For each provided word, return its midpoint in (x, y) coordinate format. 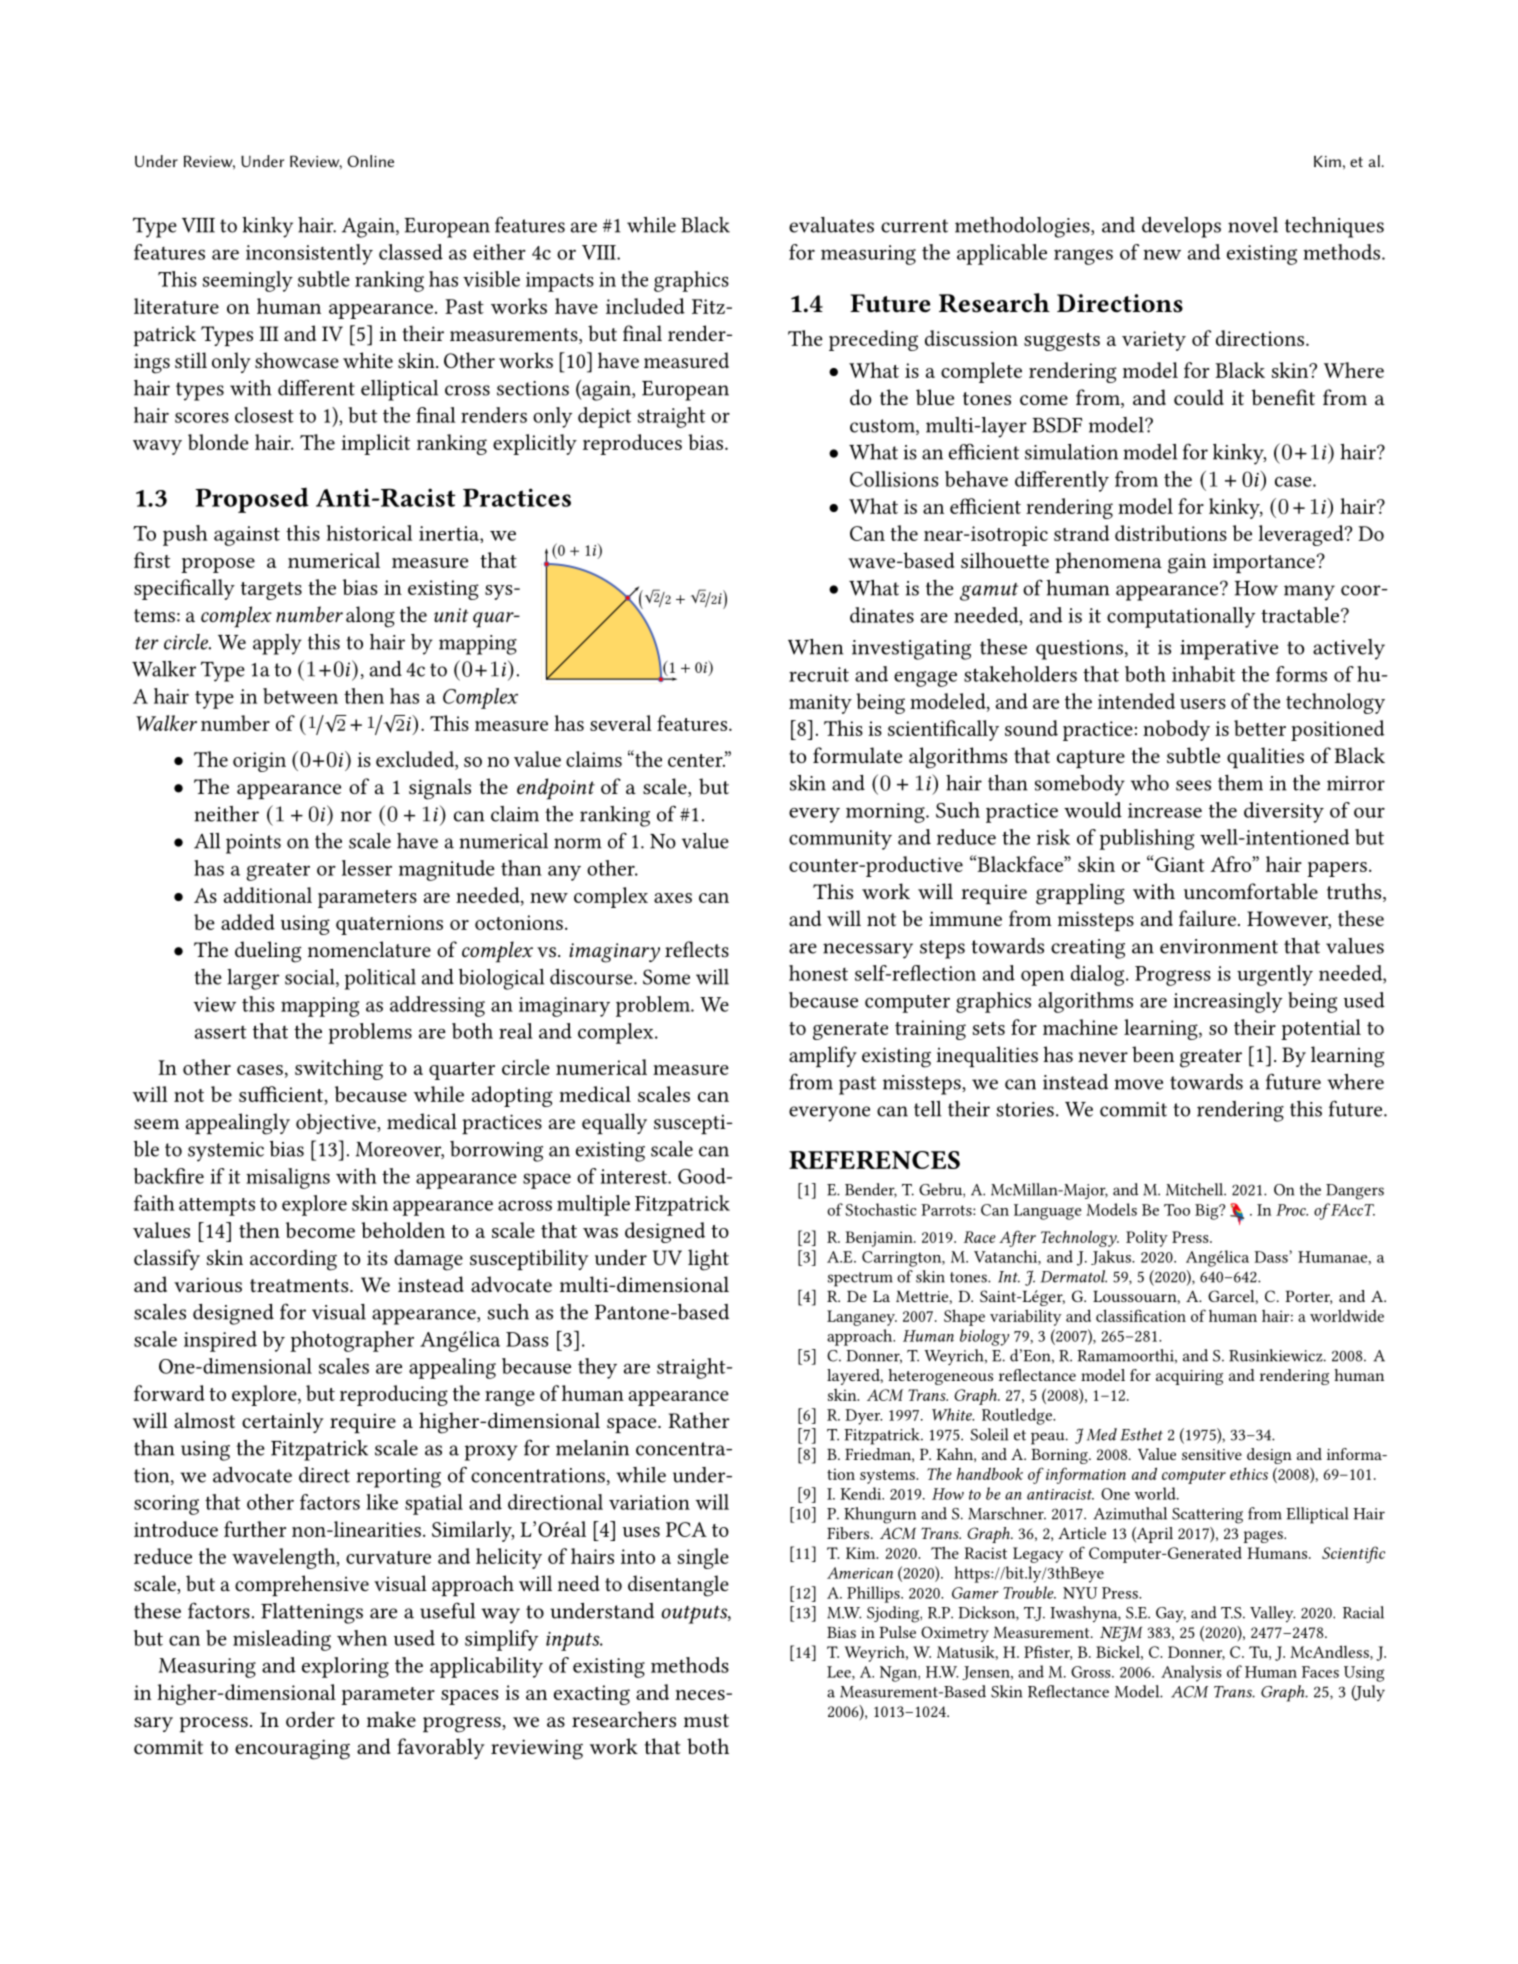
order (310, 1719)
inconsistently (309, 254)
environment (1219, 946)
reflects (697, 949)
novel (1253, 225)
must (706, 1720)
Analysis (1191, 1673)
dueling (268, 952)
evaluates (831, 225)
